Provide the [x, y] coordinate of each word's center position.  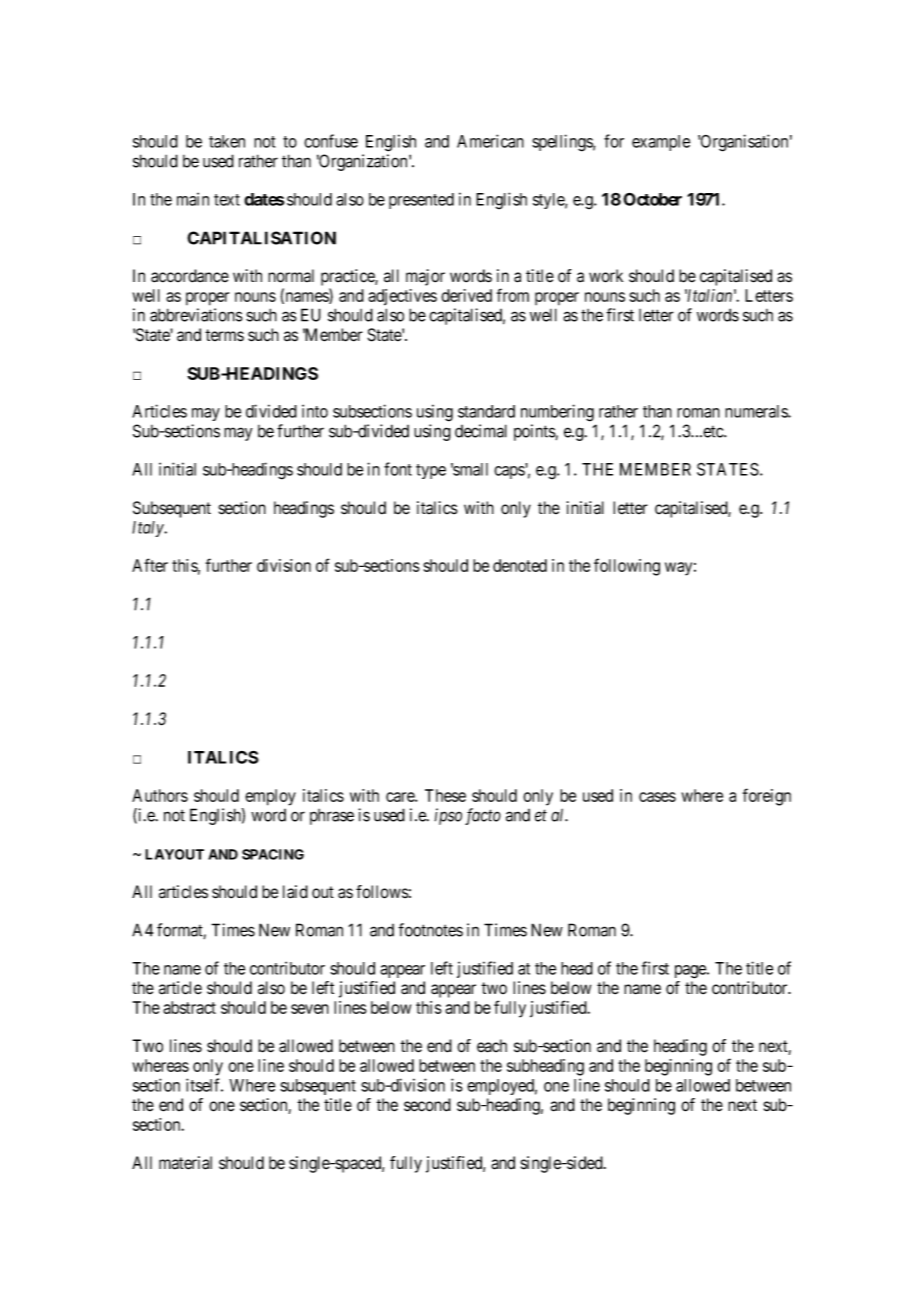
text [227, 200]
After [150, 565]
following [627, 567]
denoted [520, 565]
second [427, 1105]
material [185, 1163]
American [490, 141]
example [661, 143]
